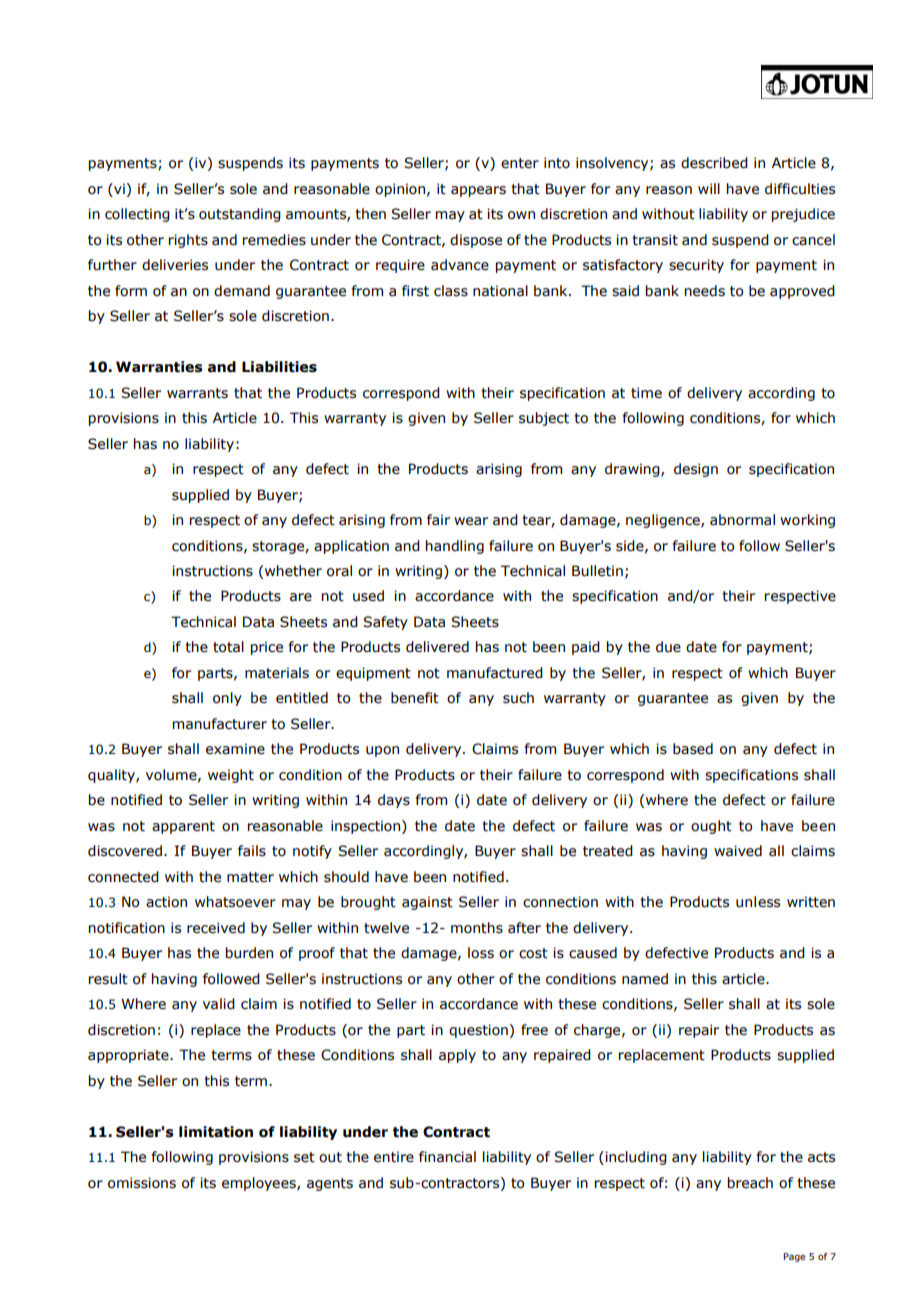 The height and width of the document is (1308, 924). Describe the element at coordinates (750, 1183) in the document. I see `breach` at that location.
